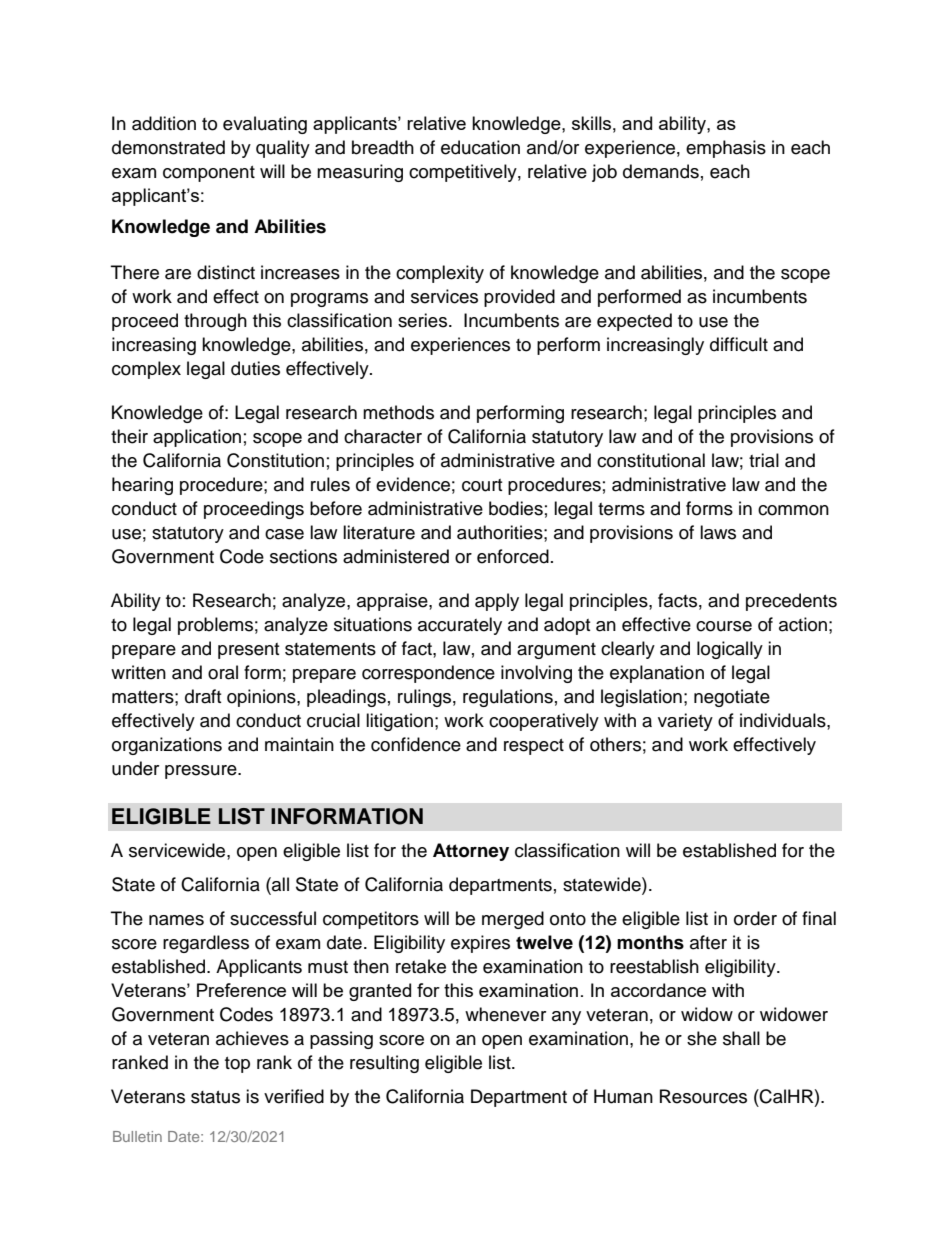 The height and width of the image is (1233, 952). I want to click on enforced, so click(513, 556).
